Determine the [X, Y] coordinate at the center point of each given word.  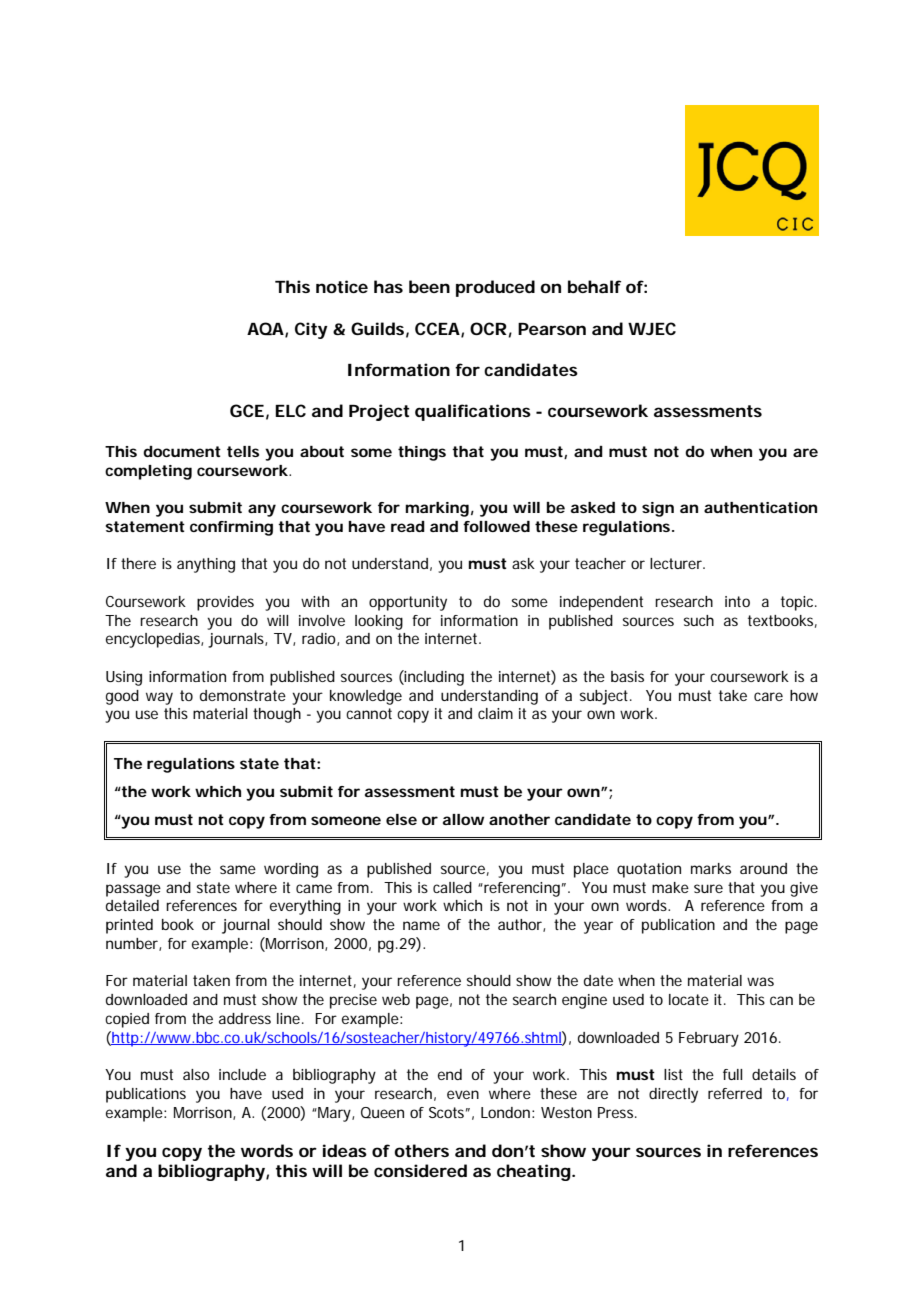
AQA [265, 329]
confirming [231, 528]
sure [708, 888]
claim [495, 713]
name [421, 925]
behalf [594, 286]
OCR [488, 328]
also [196, 1074]
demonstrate [243, 695]
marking [437, 509]
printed [129, 926]
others [421, 1150]
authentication [760, 507]
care [768, 696]
